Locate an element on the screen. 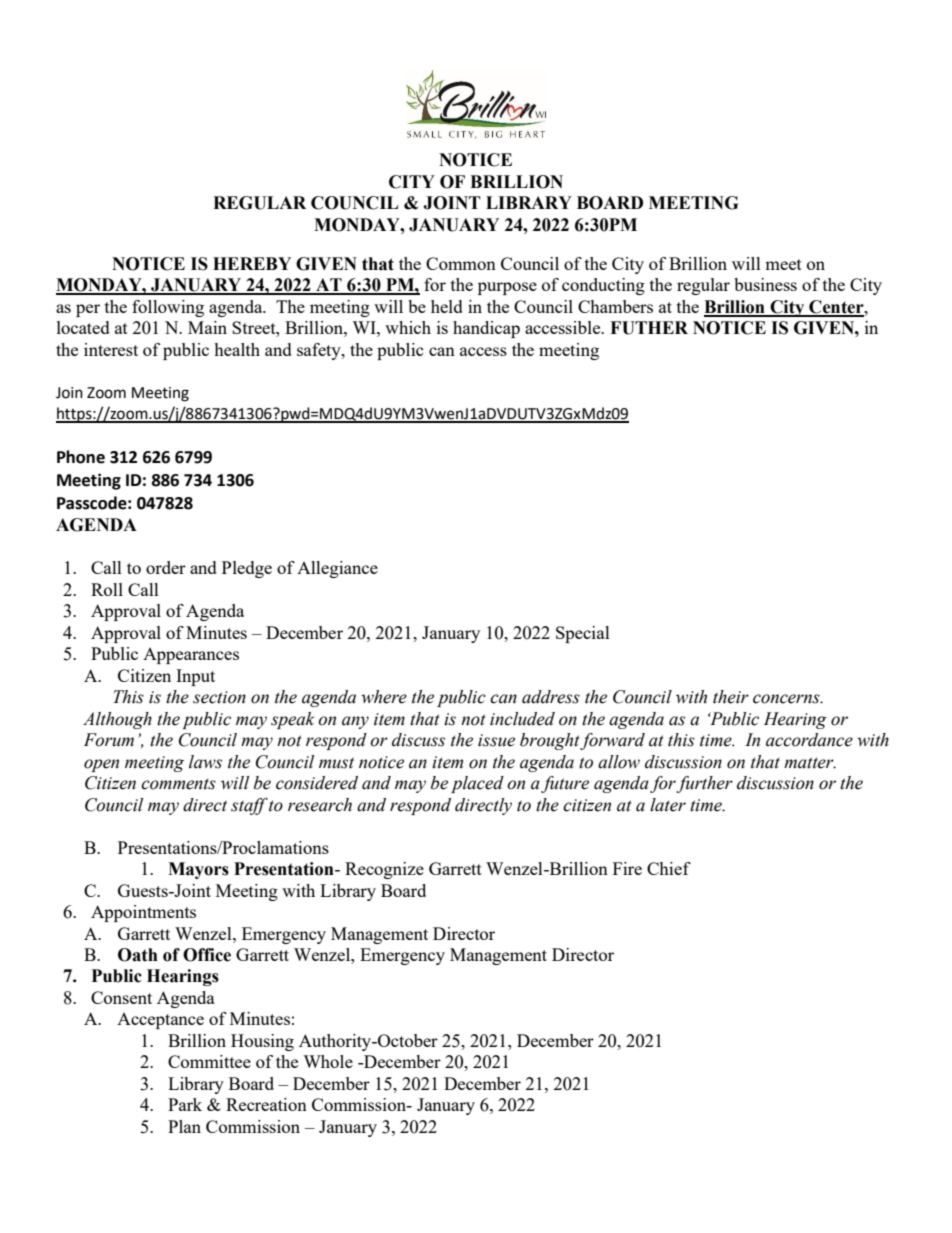  their is located at coordinates (731, 697).
